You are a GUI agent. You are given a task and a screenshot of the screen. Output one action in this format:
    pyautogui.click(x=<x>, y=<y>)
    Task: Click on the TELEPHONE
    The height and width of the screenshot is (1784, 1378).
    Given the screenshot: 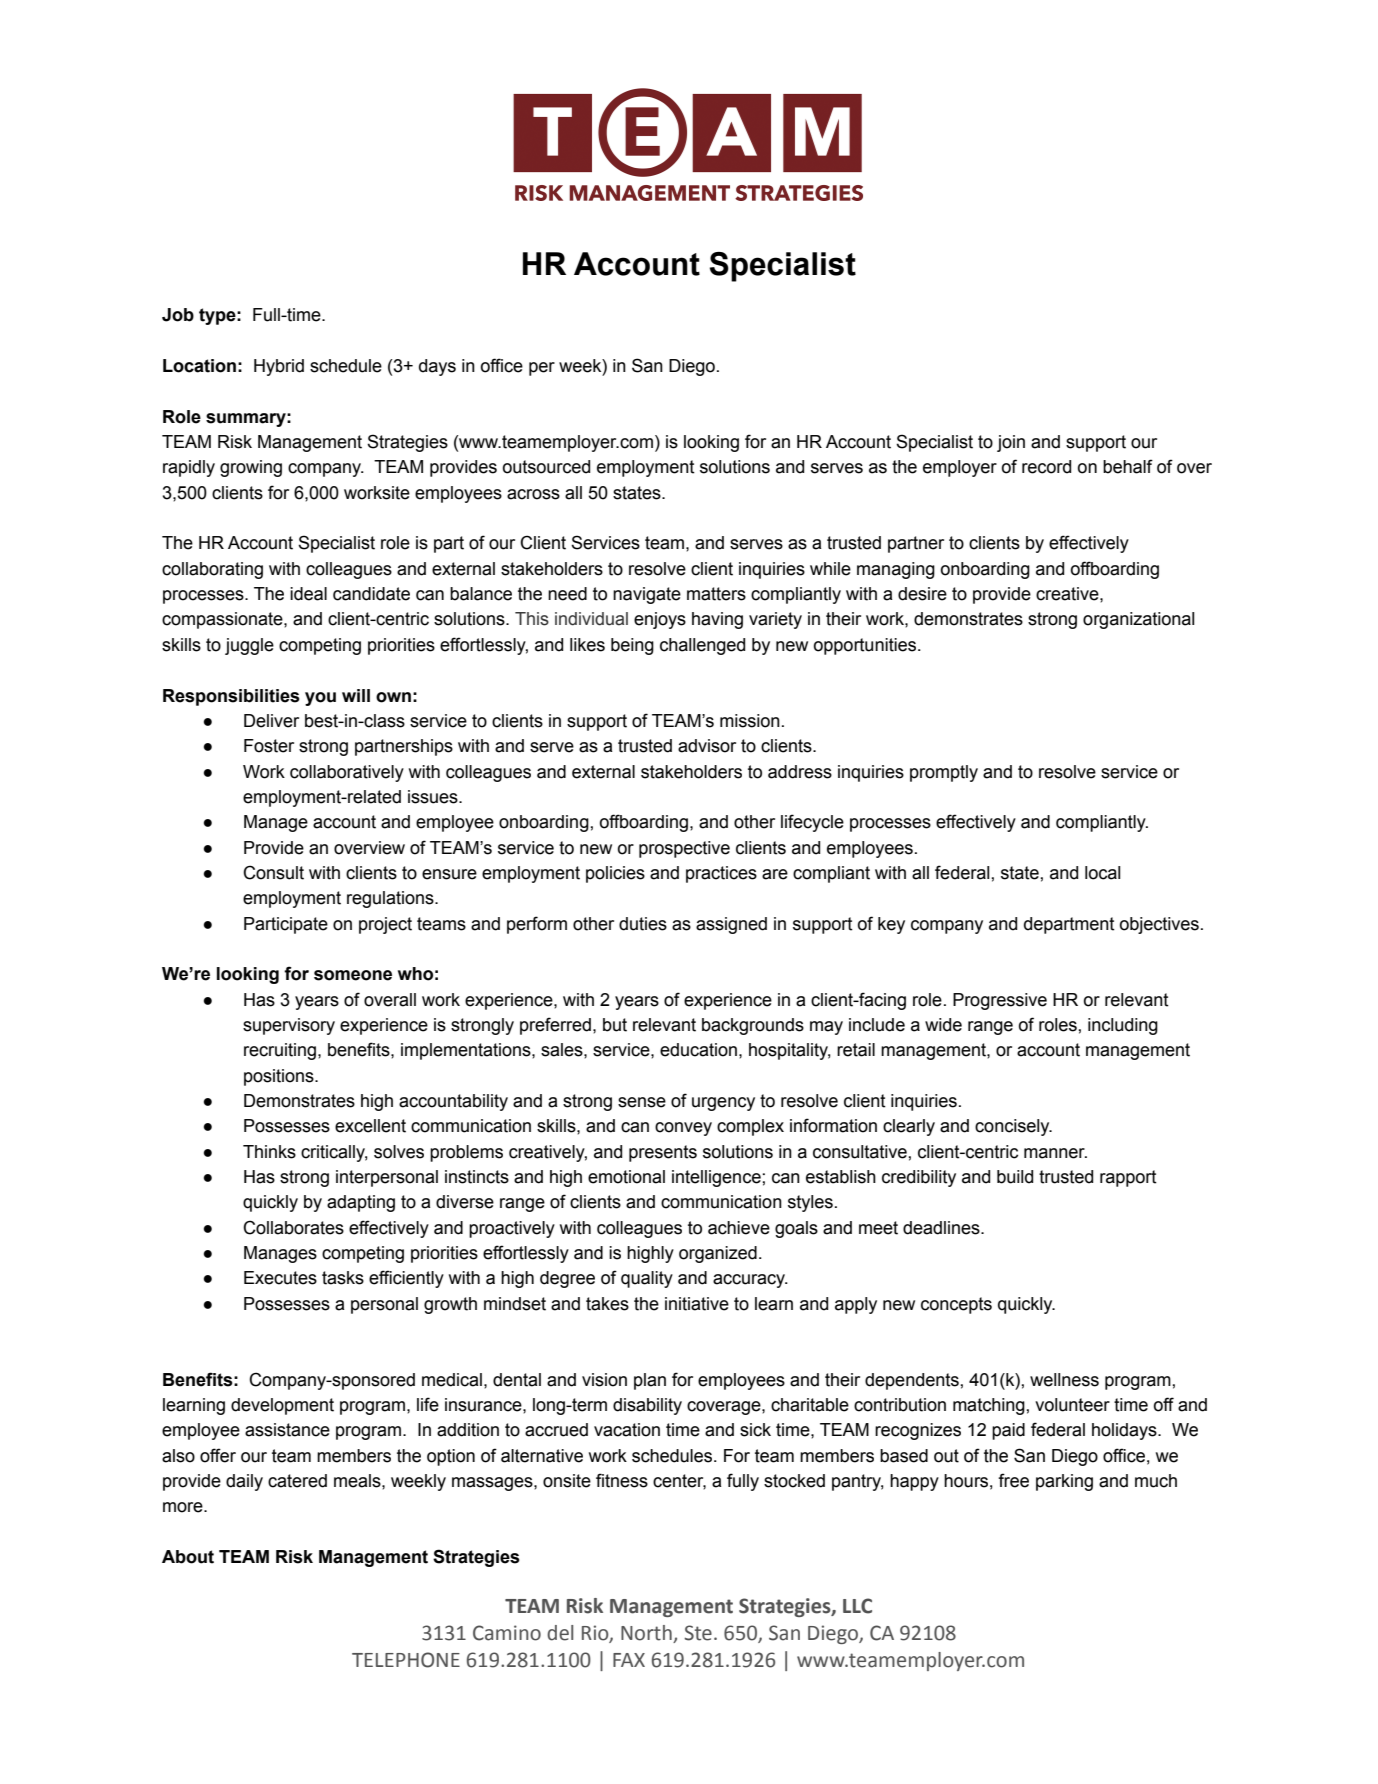 What is the action you would take?
    pyautogui.click(x=406, y=1660)
